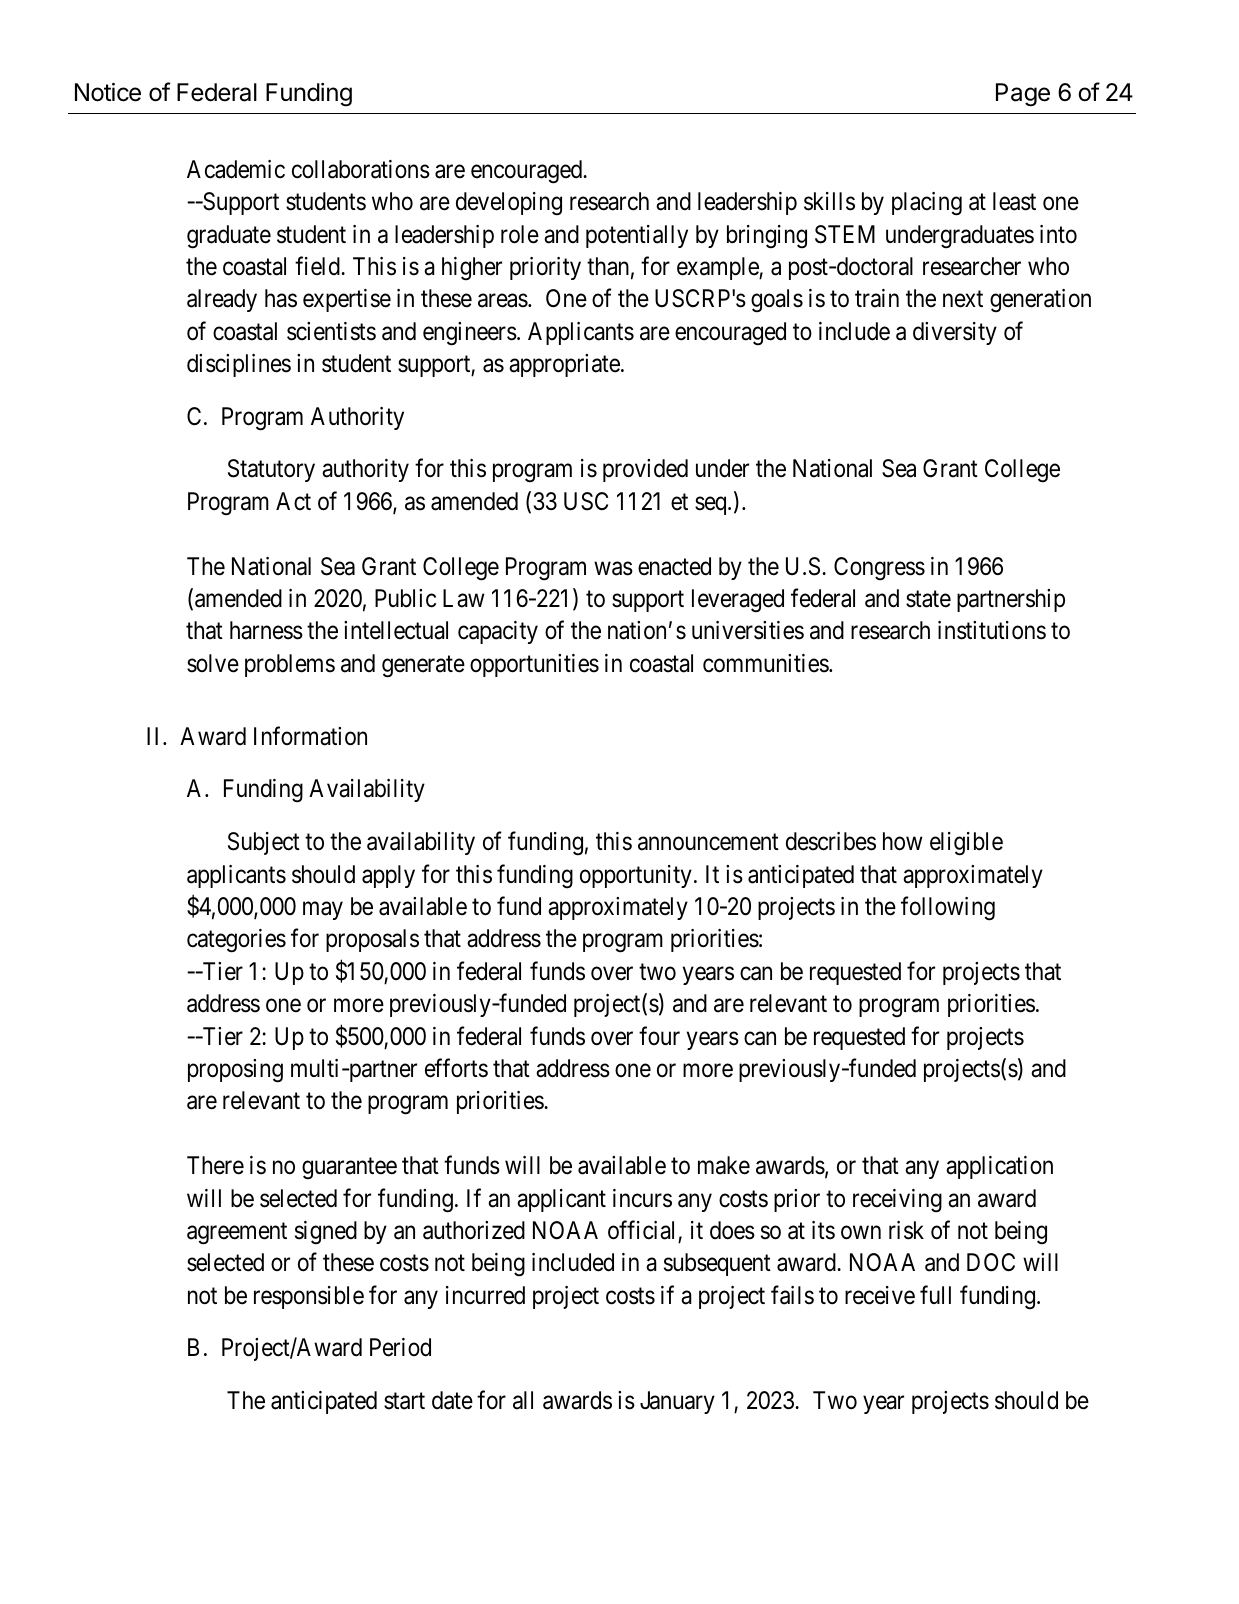 The height and width of the screenshot is (1604, 1239). What do you see at coordinates (613, 569) in the screenshot?
I see `was` at bounding box center [613, 569].
